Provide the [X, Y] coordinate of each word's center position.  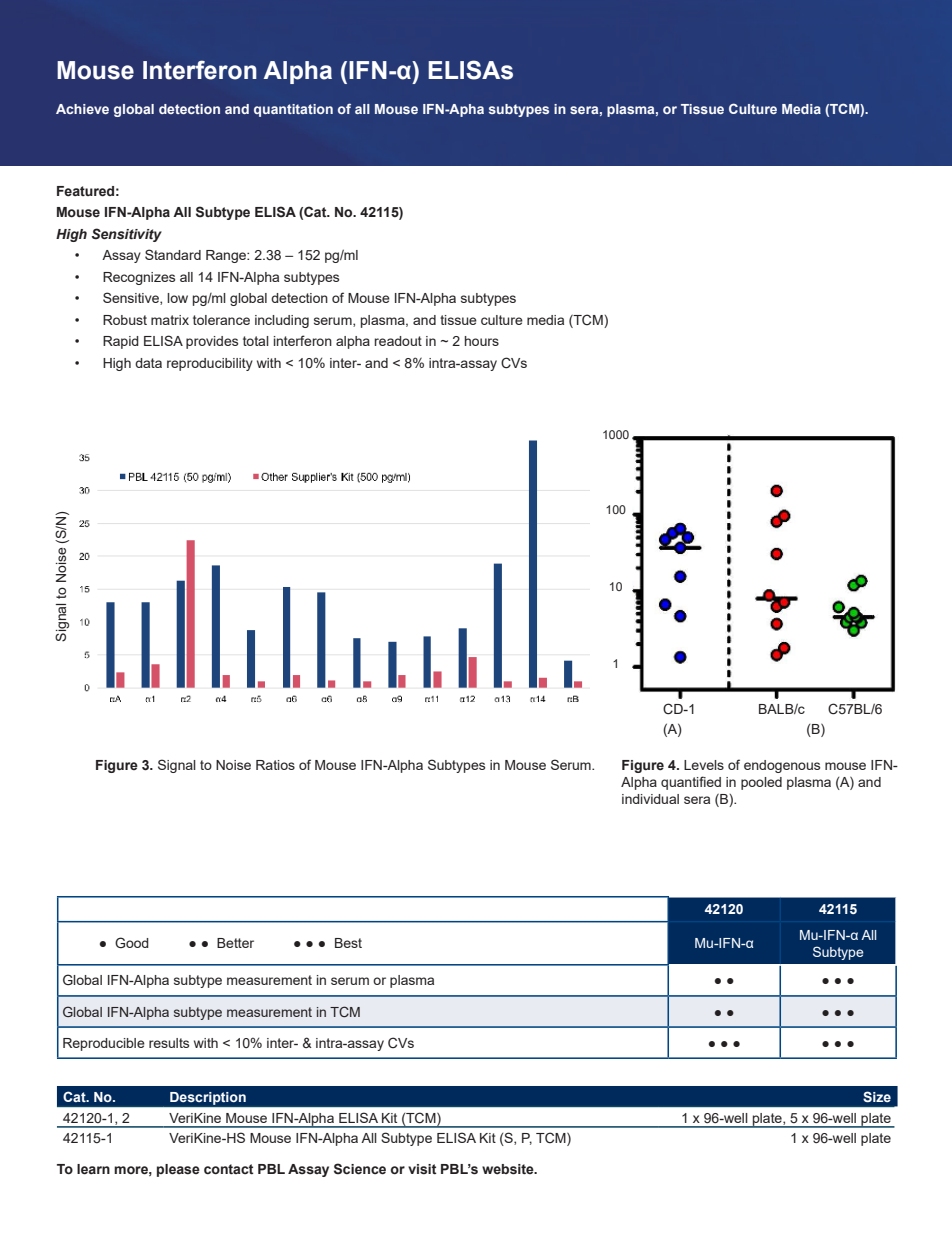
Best [348, 943]
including [282, 321]
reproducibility [210, 364]
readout [398, 341]
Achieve [82, 109]
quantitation [293, 110]
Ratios [275, 765]
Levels [704, 765]
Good [132, 942]
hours [482, 341]
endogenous [782, 766]
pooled [761, 783]
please [178, 1170]
